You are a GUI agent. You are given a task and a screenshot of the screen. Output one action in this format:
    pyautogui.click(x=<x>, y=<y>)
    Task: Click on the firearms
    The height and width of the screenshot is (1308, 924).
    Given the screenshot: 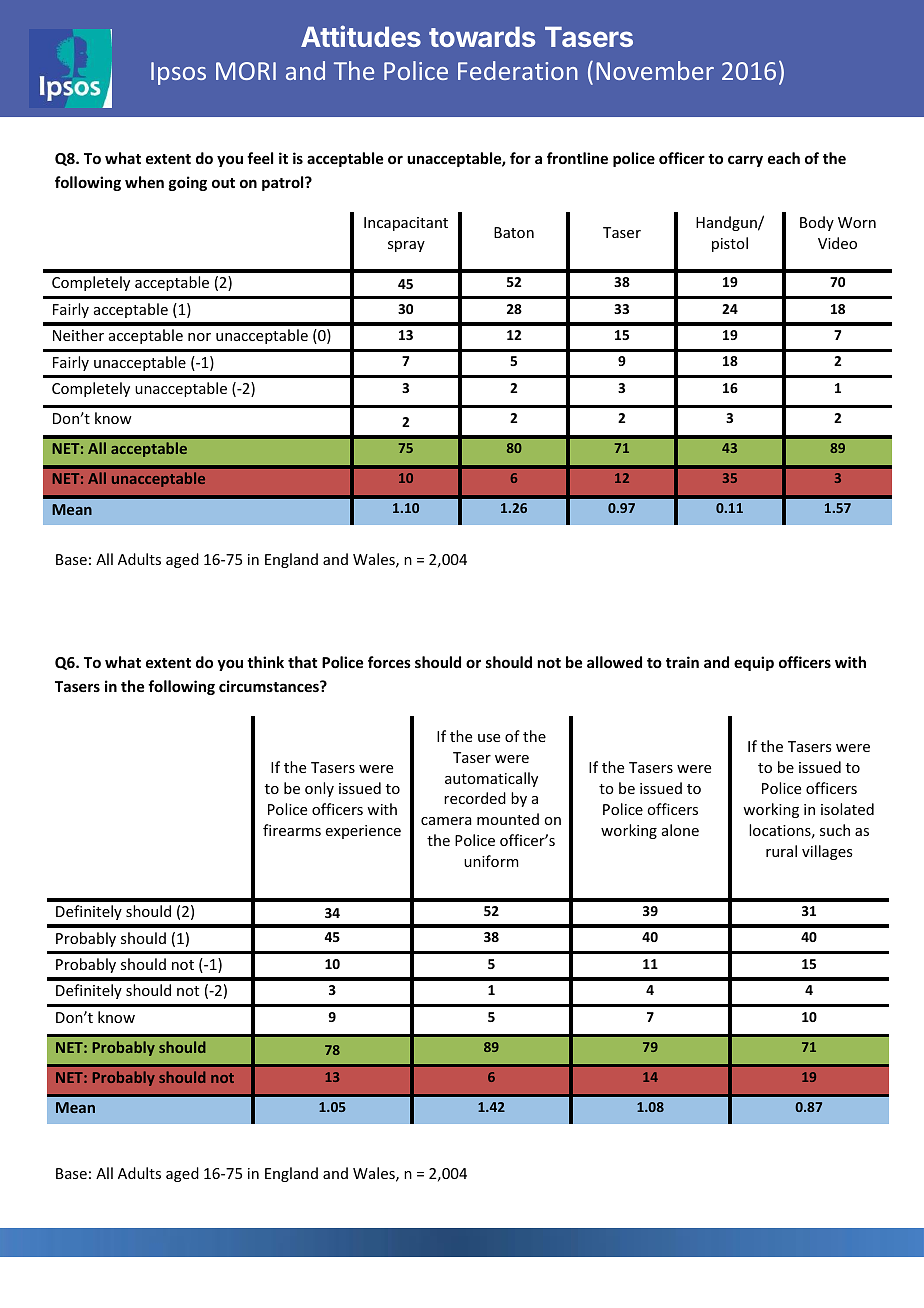 What is the action you would take?
    pyautogui.click(x=292, y=830)
